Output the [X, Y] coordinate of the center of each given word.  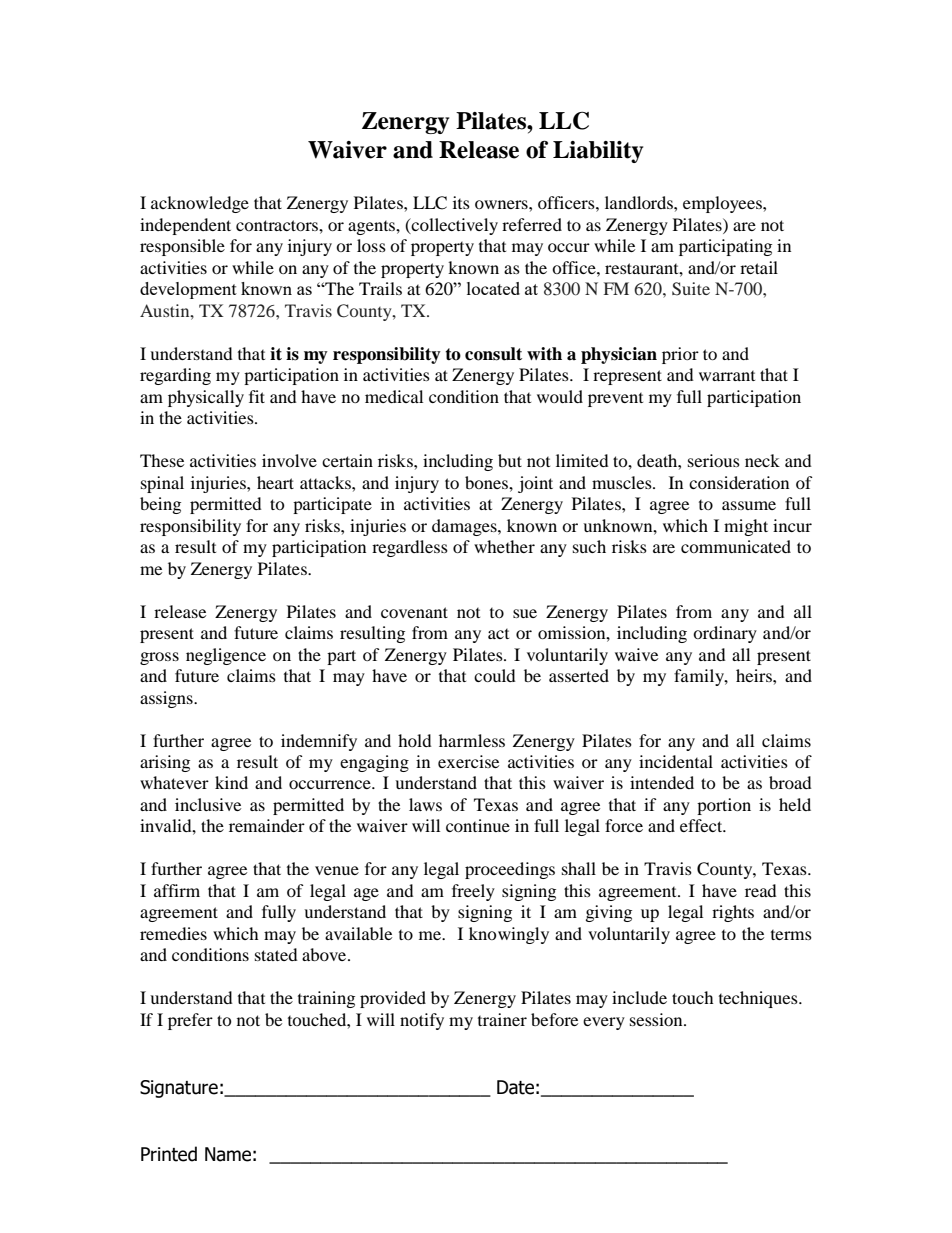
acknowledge [200, 204]
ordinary [725, 634]
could [495, 675]
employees [723, 204]
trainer [502, 1019]
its [461, 202]
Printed [169, 1154]
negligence [226, 656]
